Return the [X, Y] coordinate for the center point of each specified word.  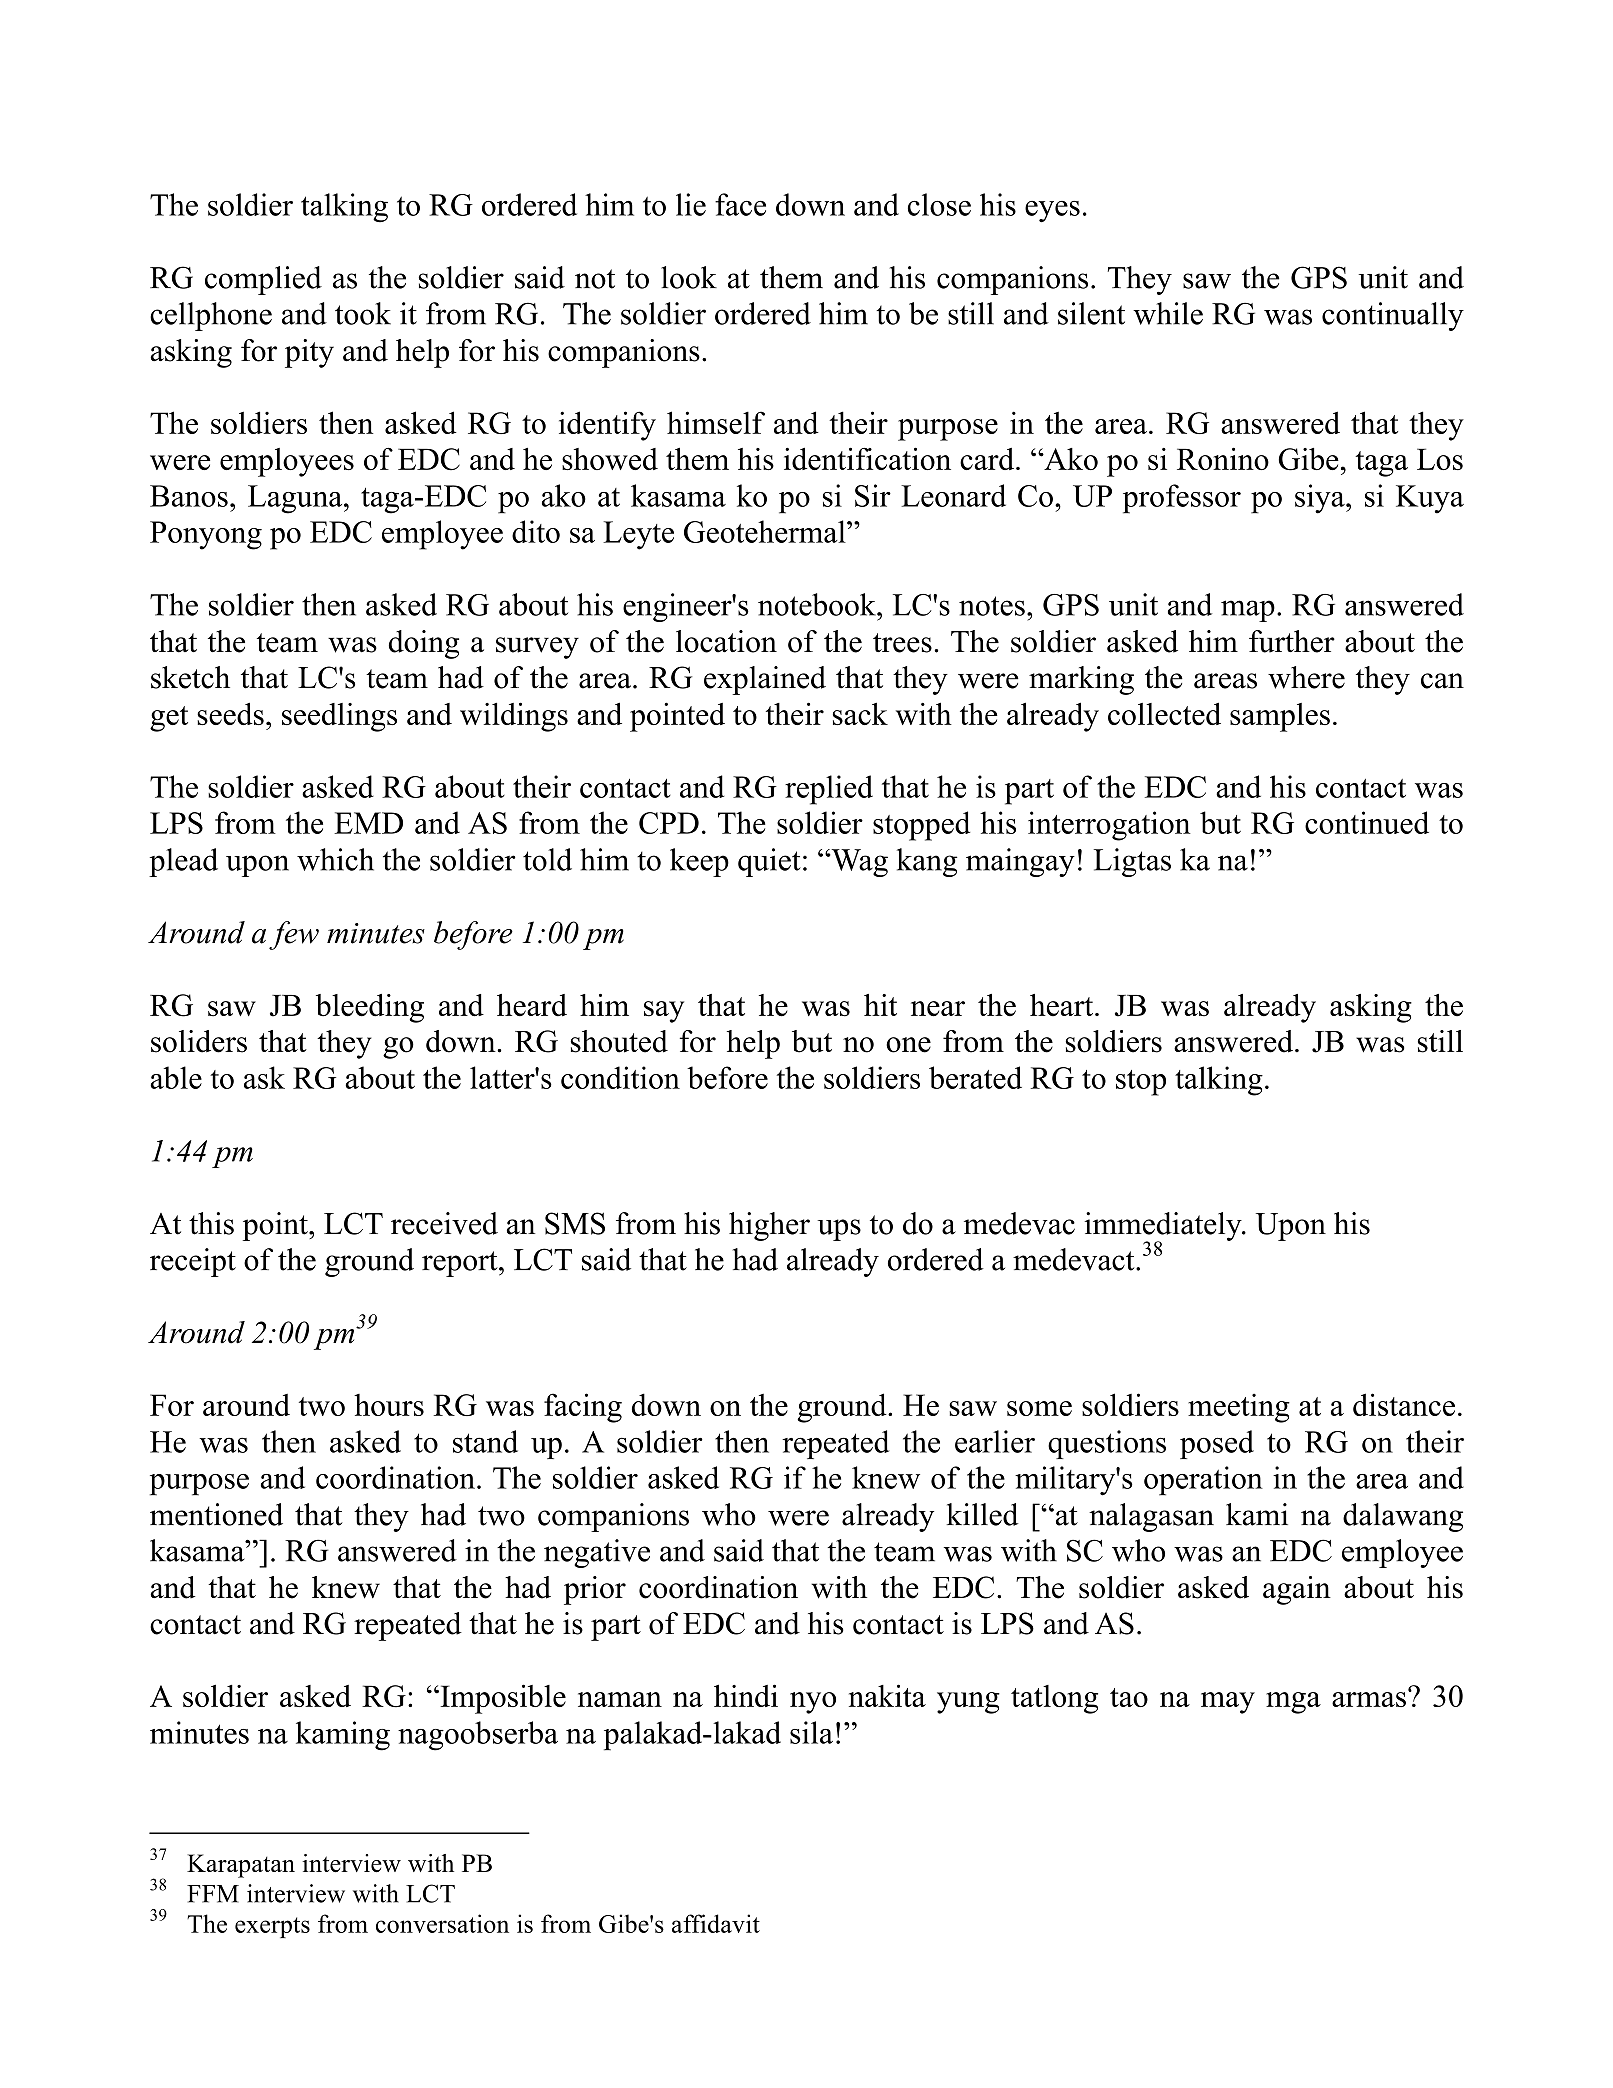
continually [1393, 316]
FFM [213, 1894]
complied [263, 280]
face [740, 204]
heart [1063, 1005]
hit [880, 1005]
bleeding [370, 1008]
